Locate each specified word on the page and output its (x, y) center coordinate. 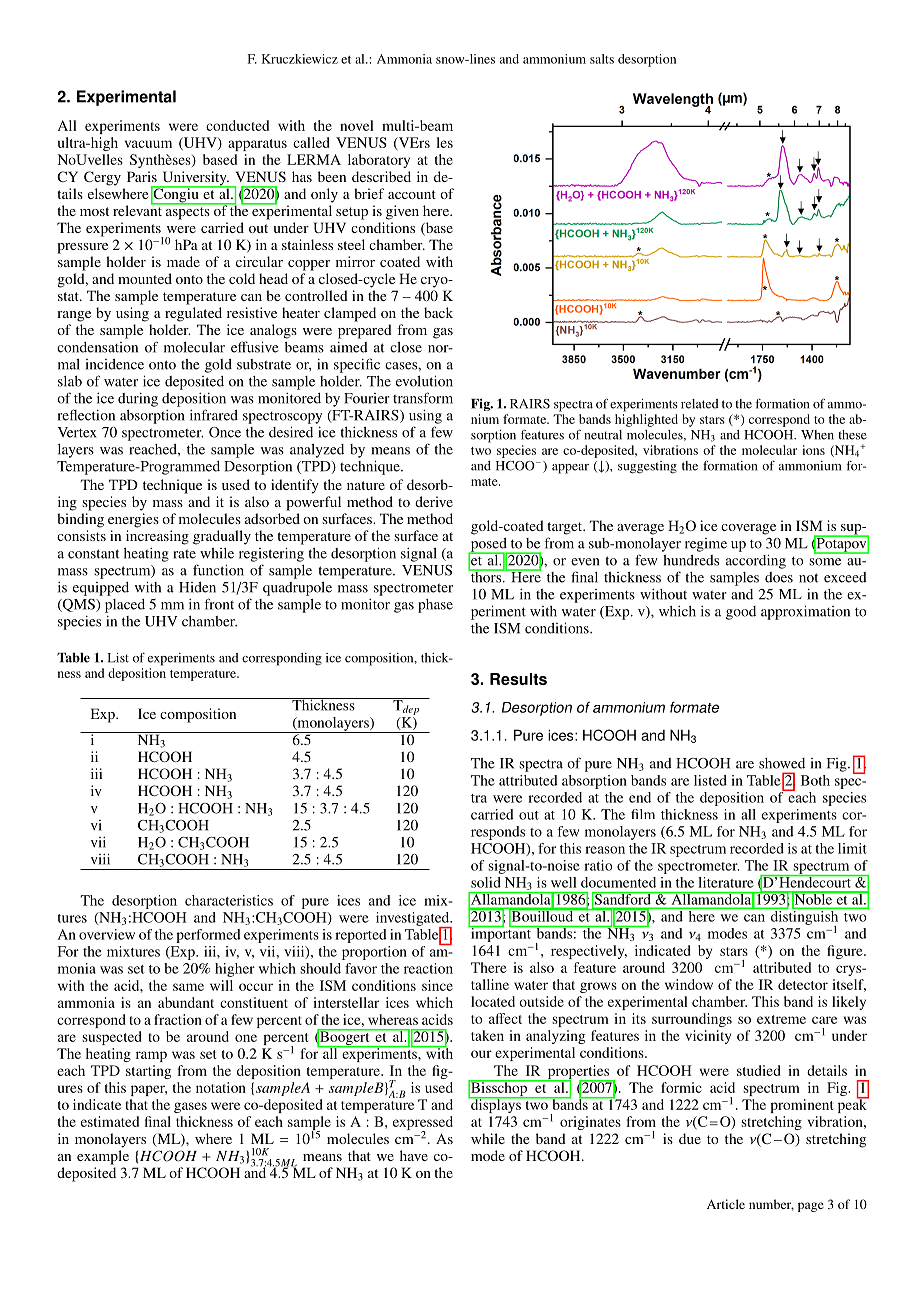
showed (782, 763)
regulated (193, 314)
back (438, 312)
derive (434, 501)
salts (602, 59)
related (700, 404)
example (103, 1157)
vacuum (148, 144)
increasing (157, 537)
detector (803, 984)
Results (518, 679)
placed (125, 606)
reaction (428, 968)
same (188, 987)
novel (357, 125)
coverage (748, 529)
